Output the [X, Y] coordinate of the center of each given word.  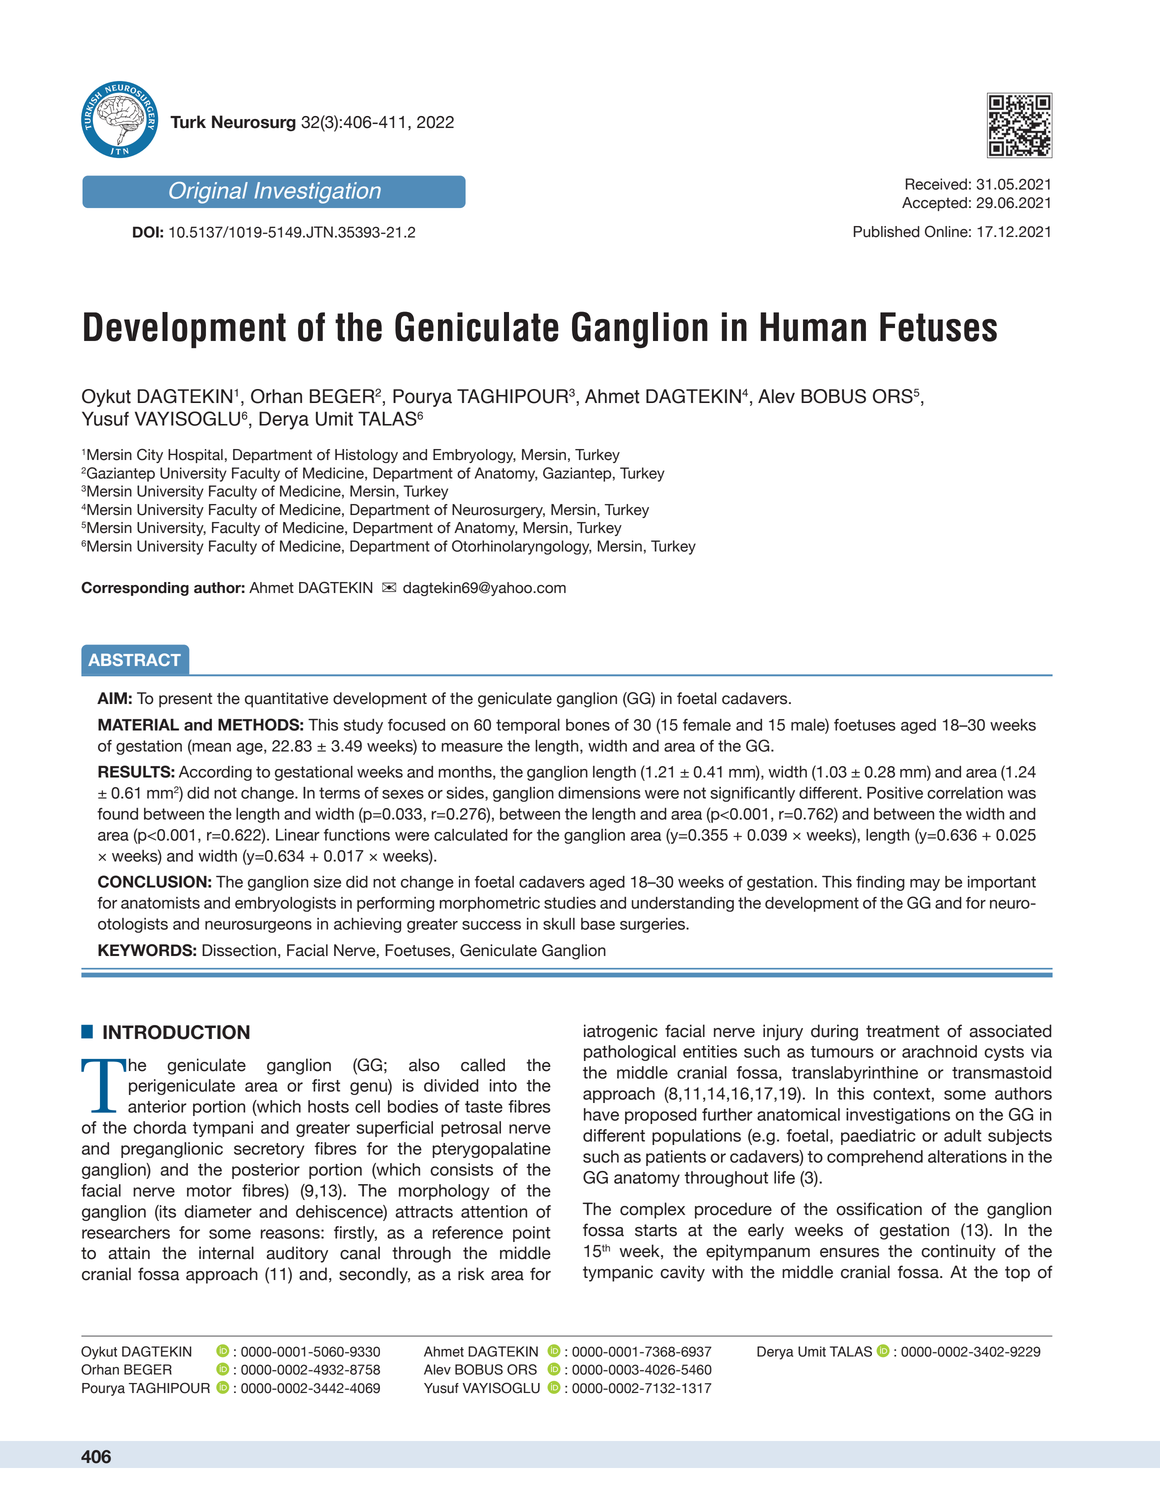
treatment [903, 1031]
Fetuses [938, 327]
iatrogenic [621, 1032]
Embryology [474, 456]
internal [226, 1253]
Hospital [195, 456]
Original [208, 193]
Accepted [934, 204]
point [532, 1234]
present [185, 700]
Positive [895, 793]
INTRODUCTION [176, 1032]
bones [588, 725]
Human [813, 327]
